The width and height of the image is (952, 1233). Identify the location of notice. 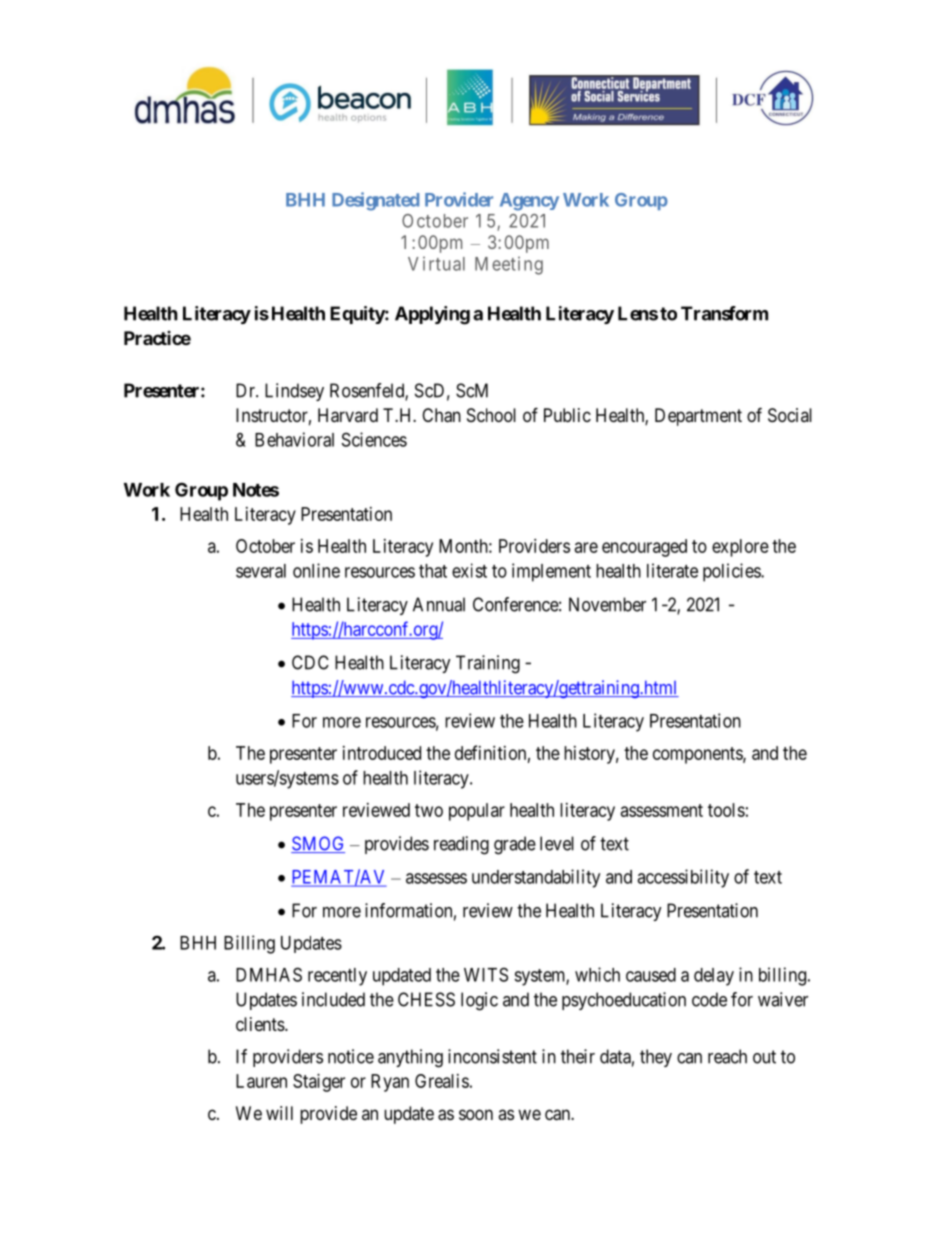
(351, 1056).
